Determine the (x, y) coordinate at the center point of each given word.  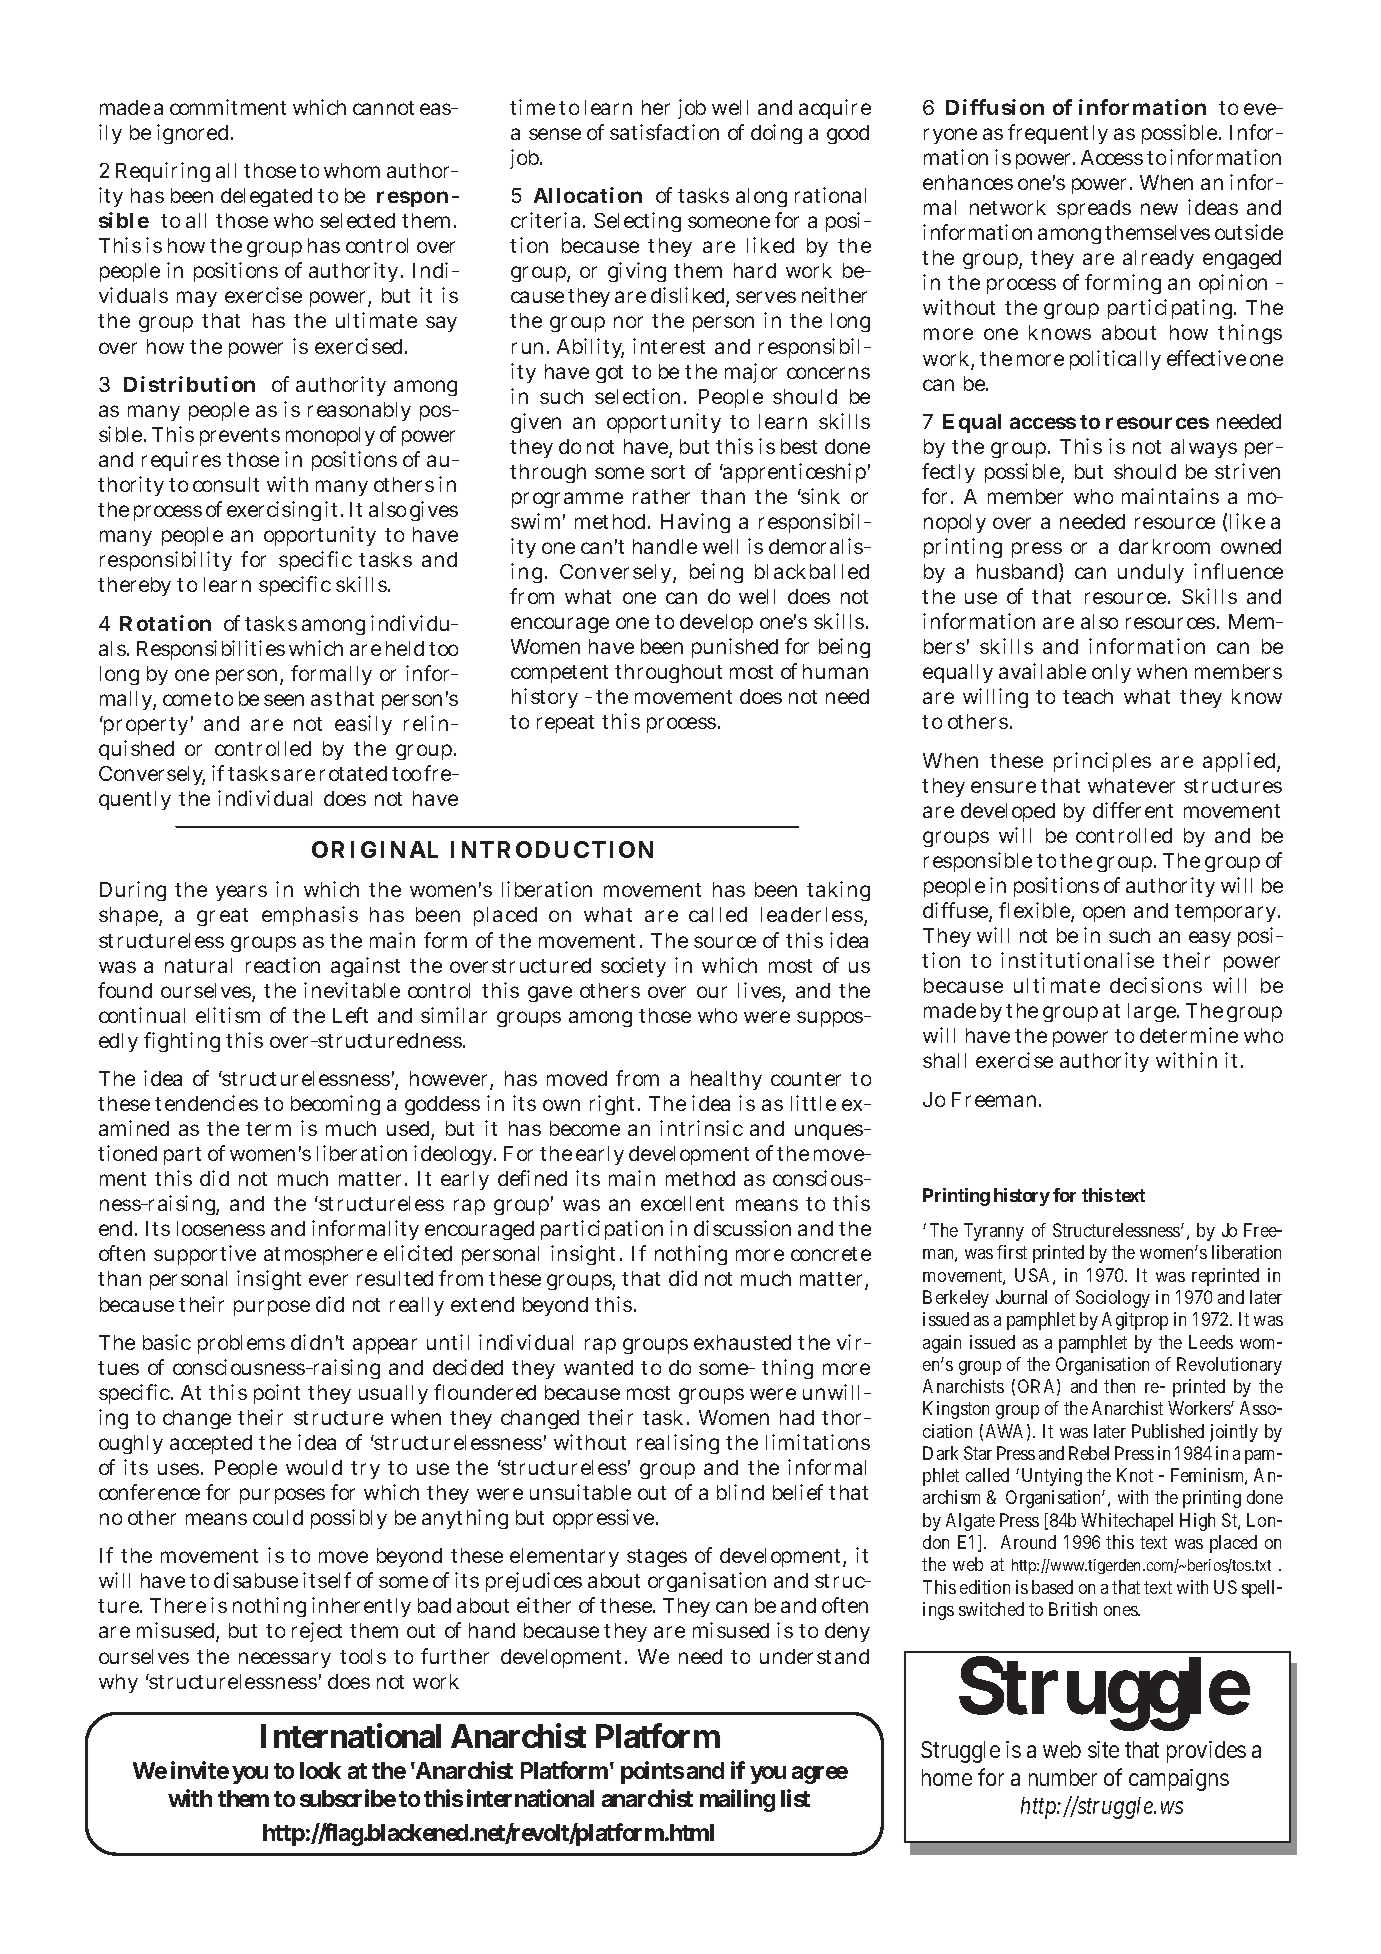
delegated (266, 197)
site (1103, 1749)
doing (776, 134)
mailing (737, 1800)
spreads (1094, 209)
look (320, 1770)
